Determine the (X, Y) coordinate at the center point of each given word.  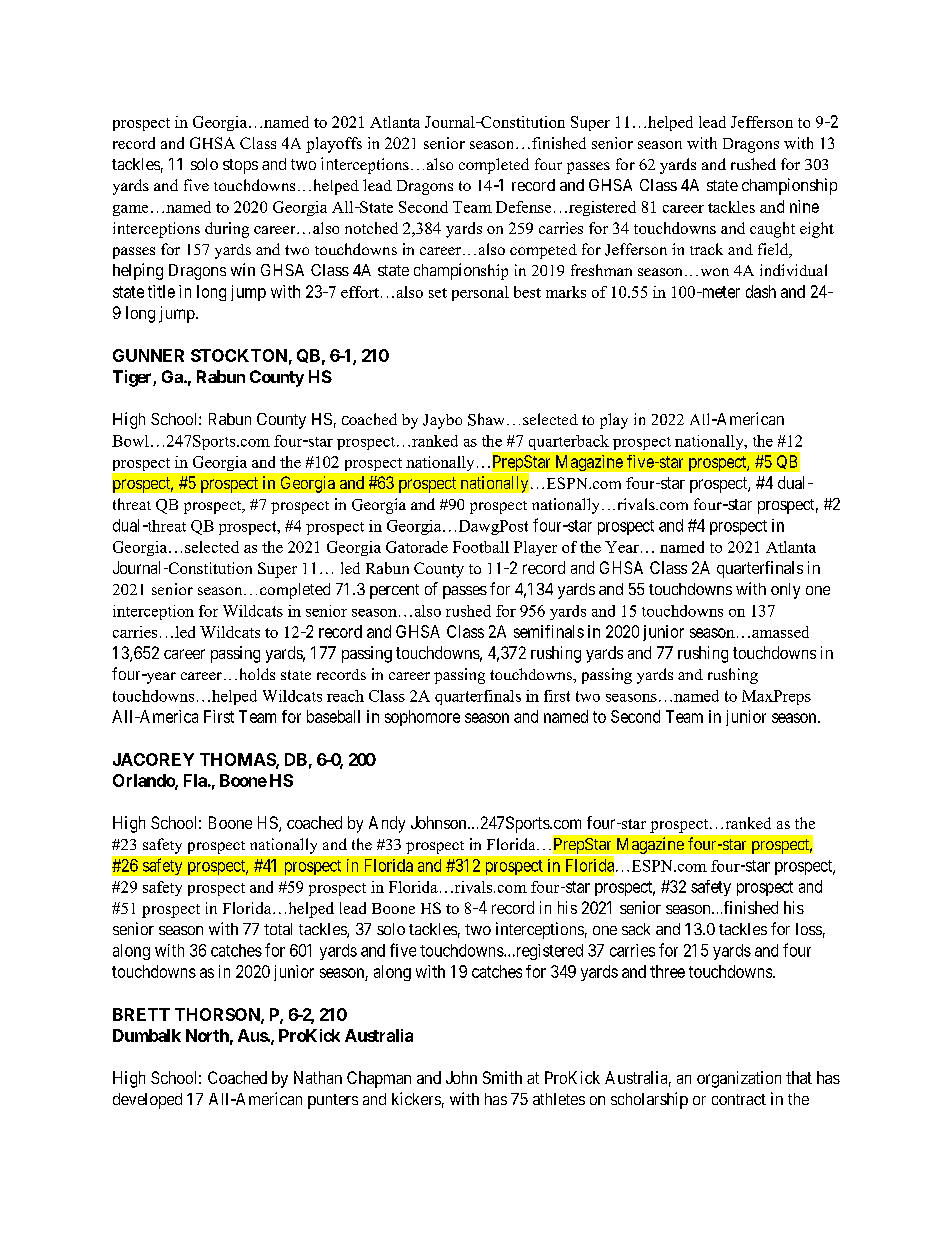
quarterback (569, 442)
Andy (387, 824)
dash (761, 291)
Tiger (133, 378)
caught (772, 230)
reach (345, 696)
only (785, 591)
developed (147, 1101)
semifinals (549, 631)
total (278, 929)
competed (543, 251)
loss (809, 929)
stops (240, 166)
